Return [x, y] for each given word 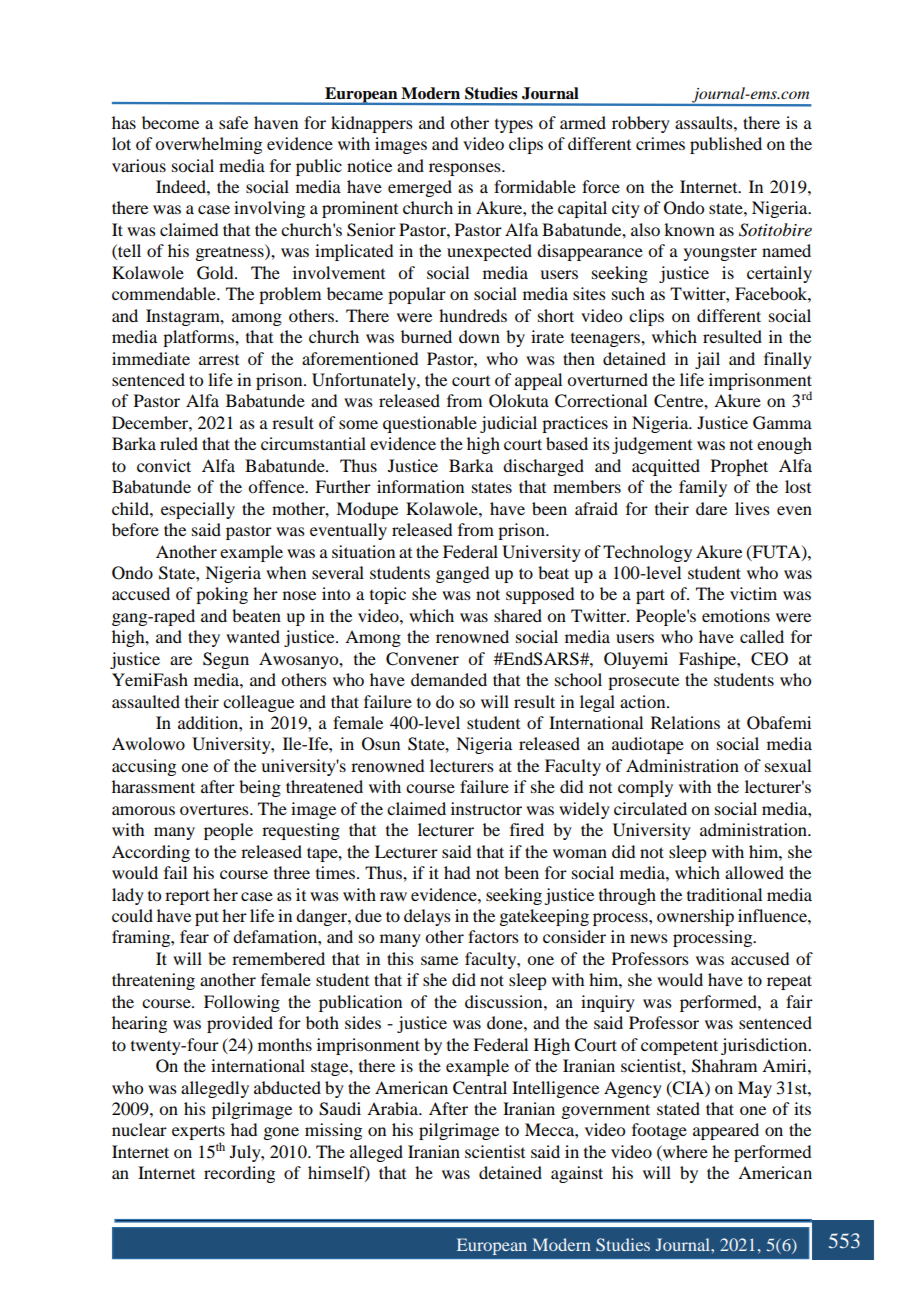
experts [198, 1134]
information [420, 486]
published [726, 145]
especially [198, 510]
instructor [486, 808]
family [703, 488]
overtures [215, 809]
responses [466, 169]
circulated [650, 808]
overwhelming [208, 145]
